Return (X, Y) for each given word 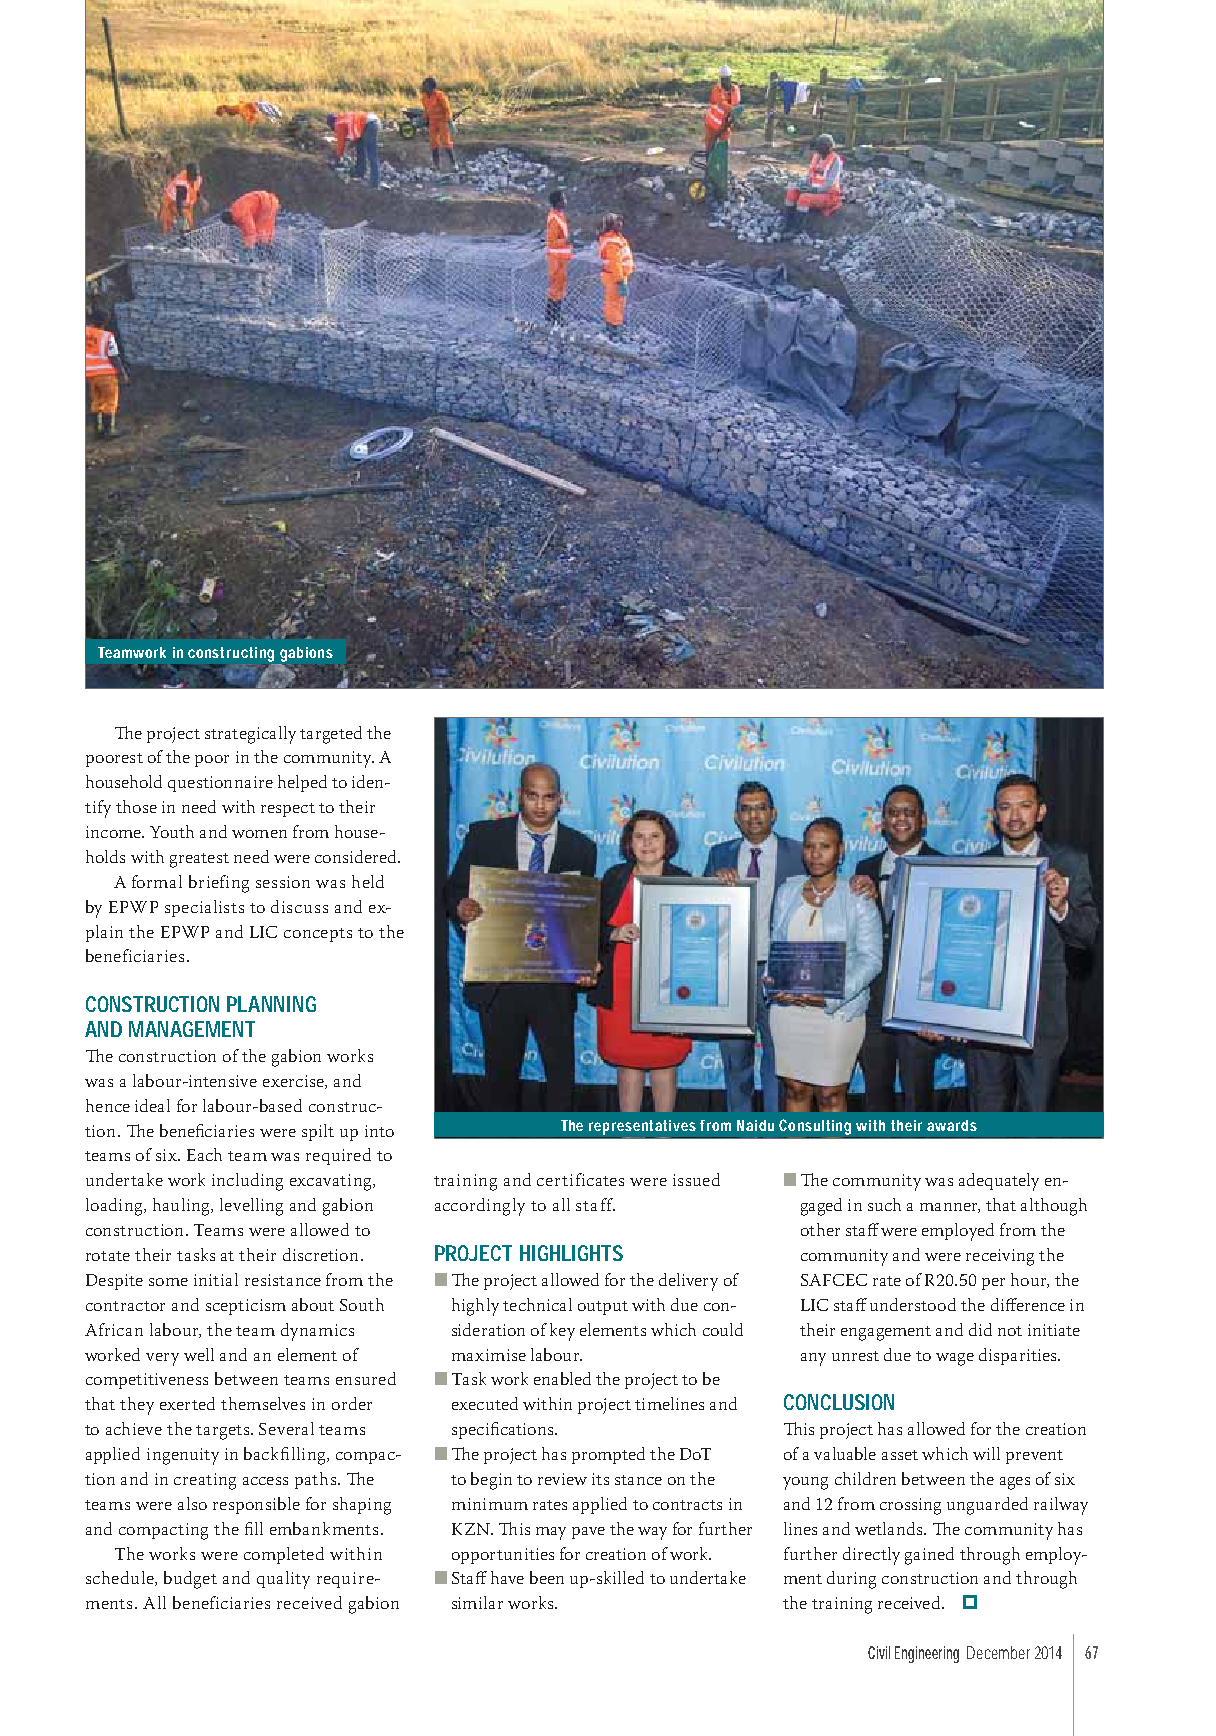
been (547, 1577)
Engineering (927, 1654)
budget (190, 1580)
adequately (999, 1182)
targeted (331, 735)
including (247, 1182)
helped (302, 783)
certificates (580, 1179)
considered (357, 856)
